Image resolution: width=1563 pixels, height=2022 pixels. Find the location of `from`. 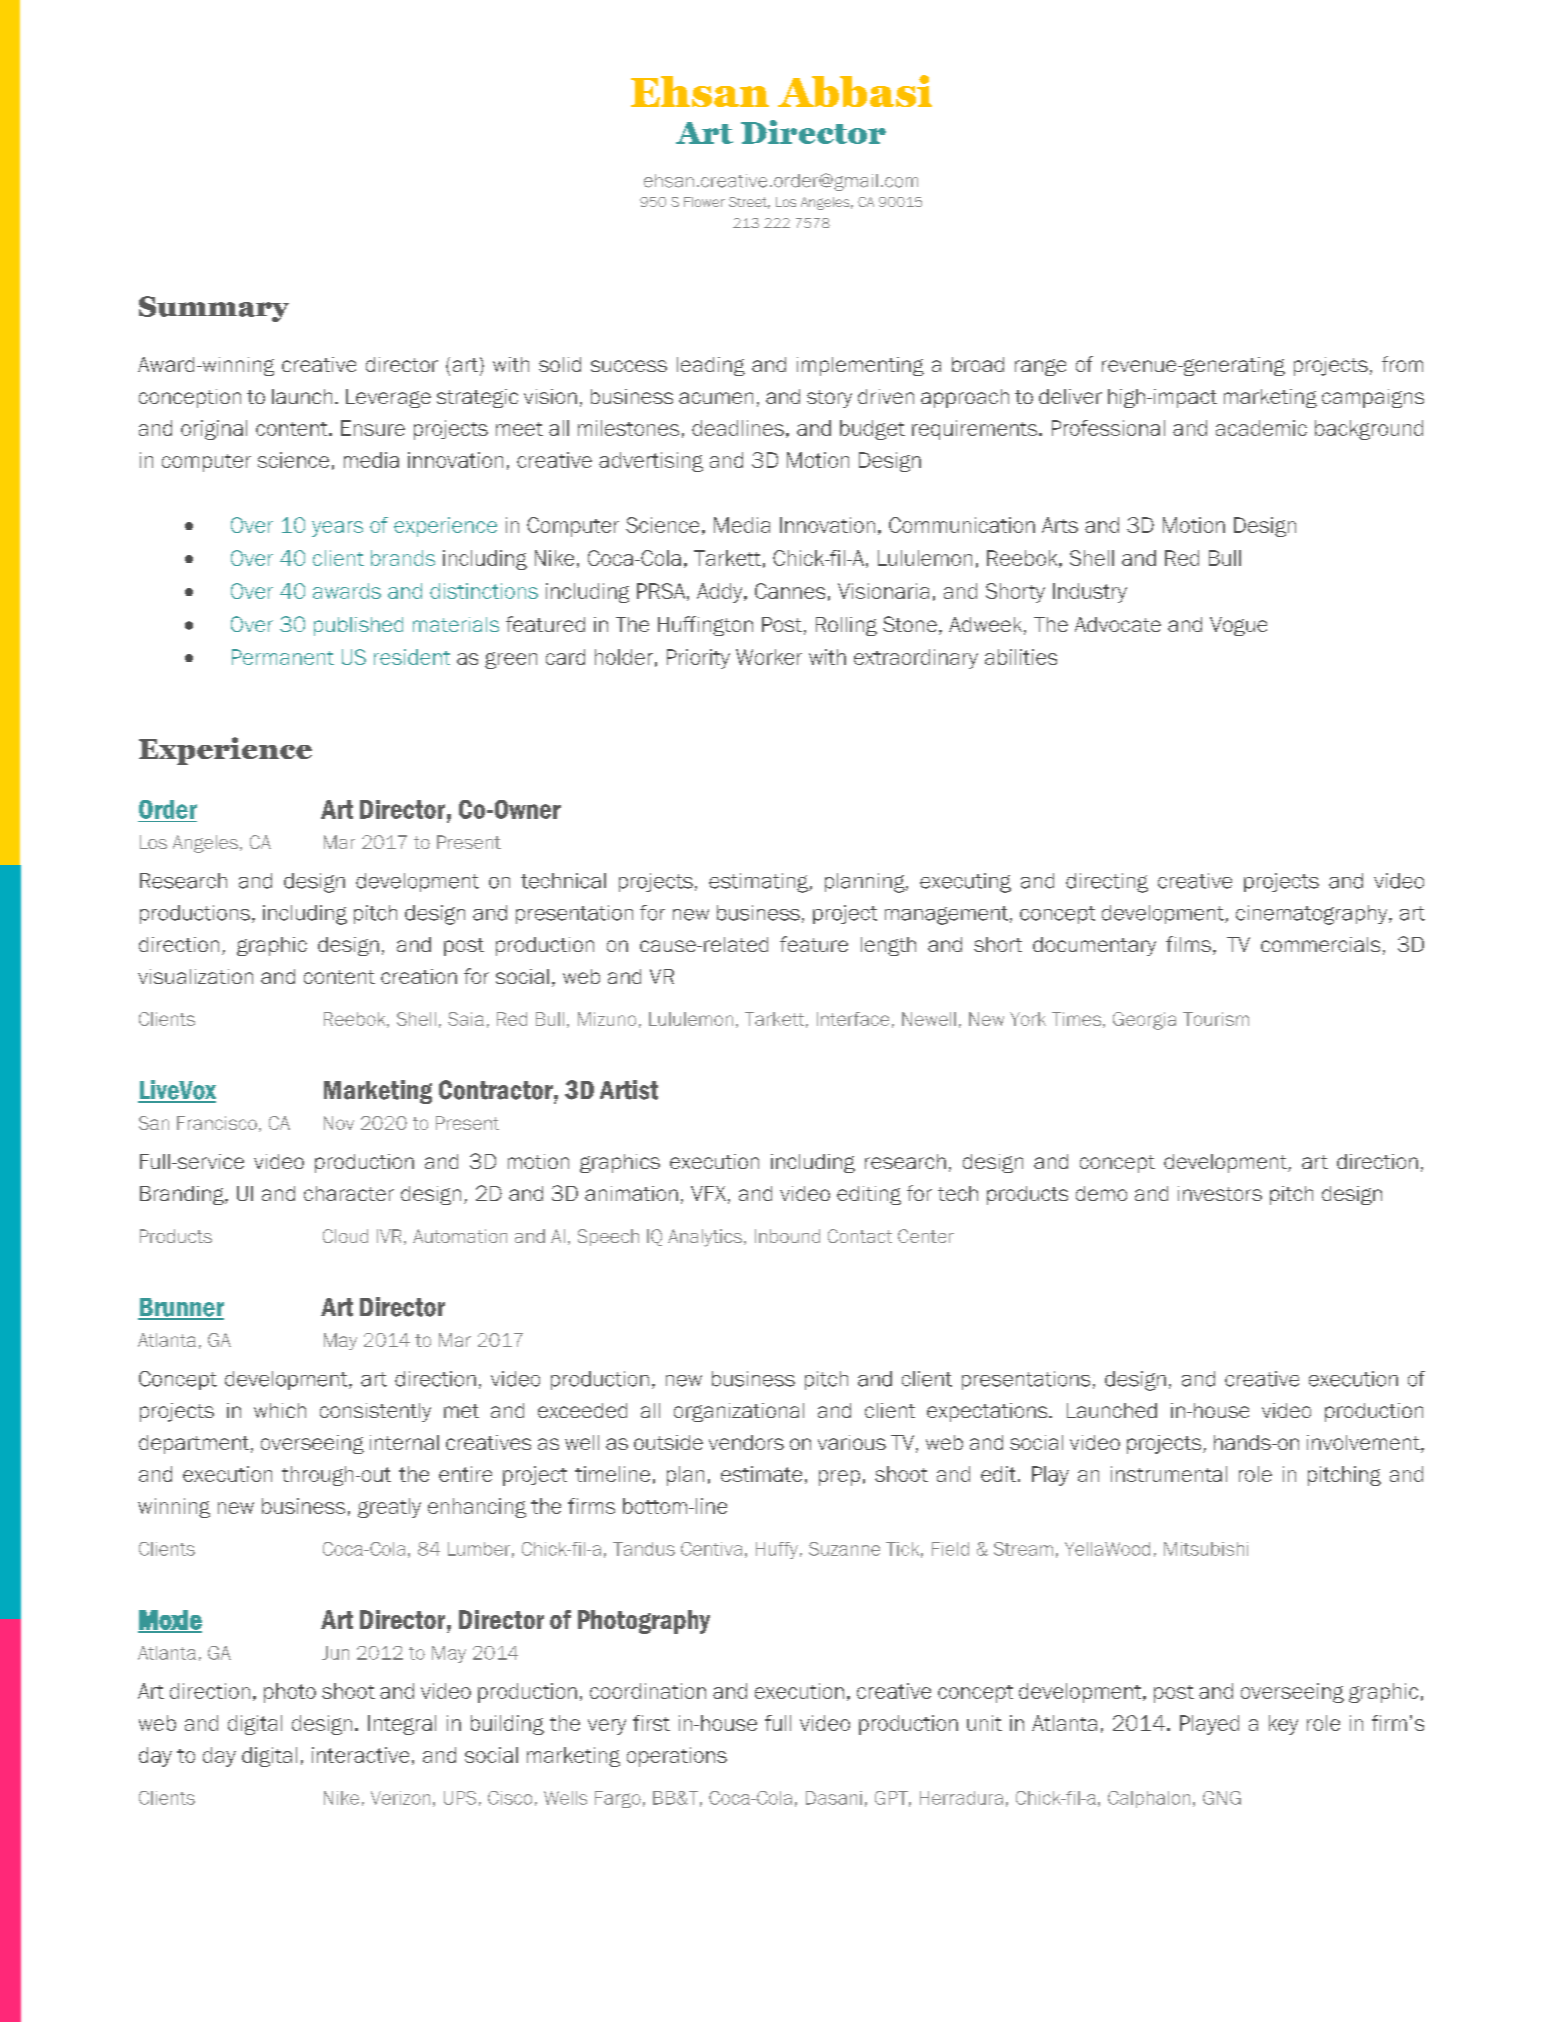

from is located at coordinates (1402, 364).
